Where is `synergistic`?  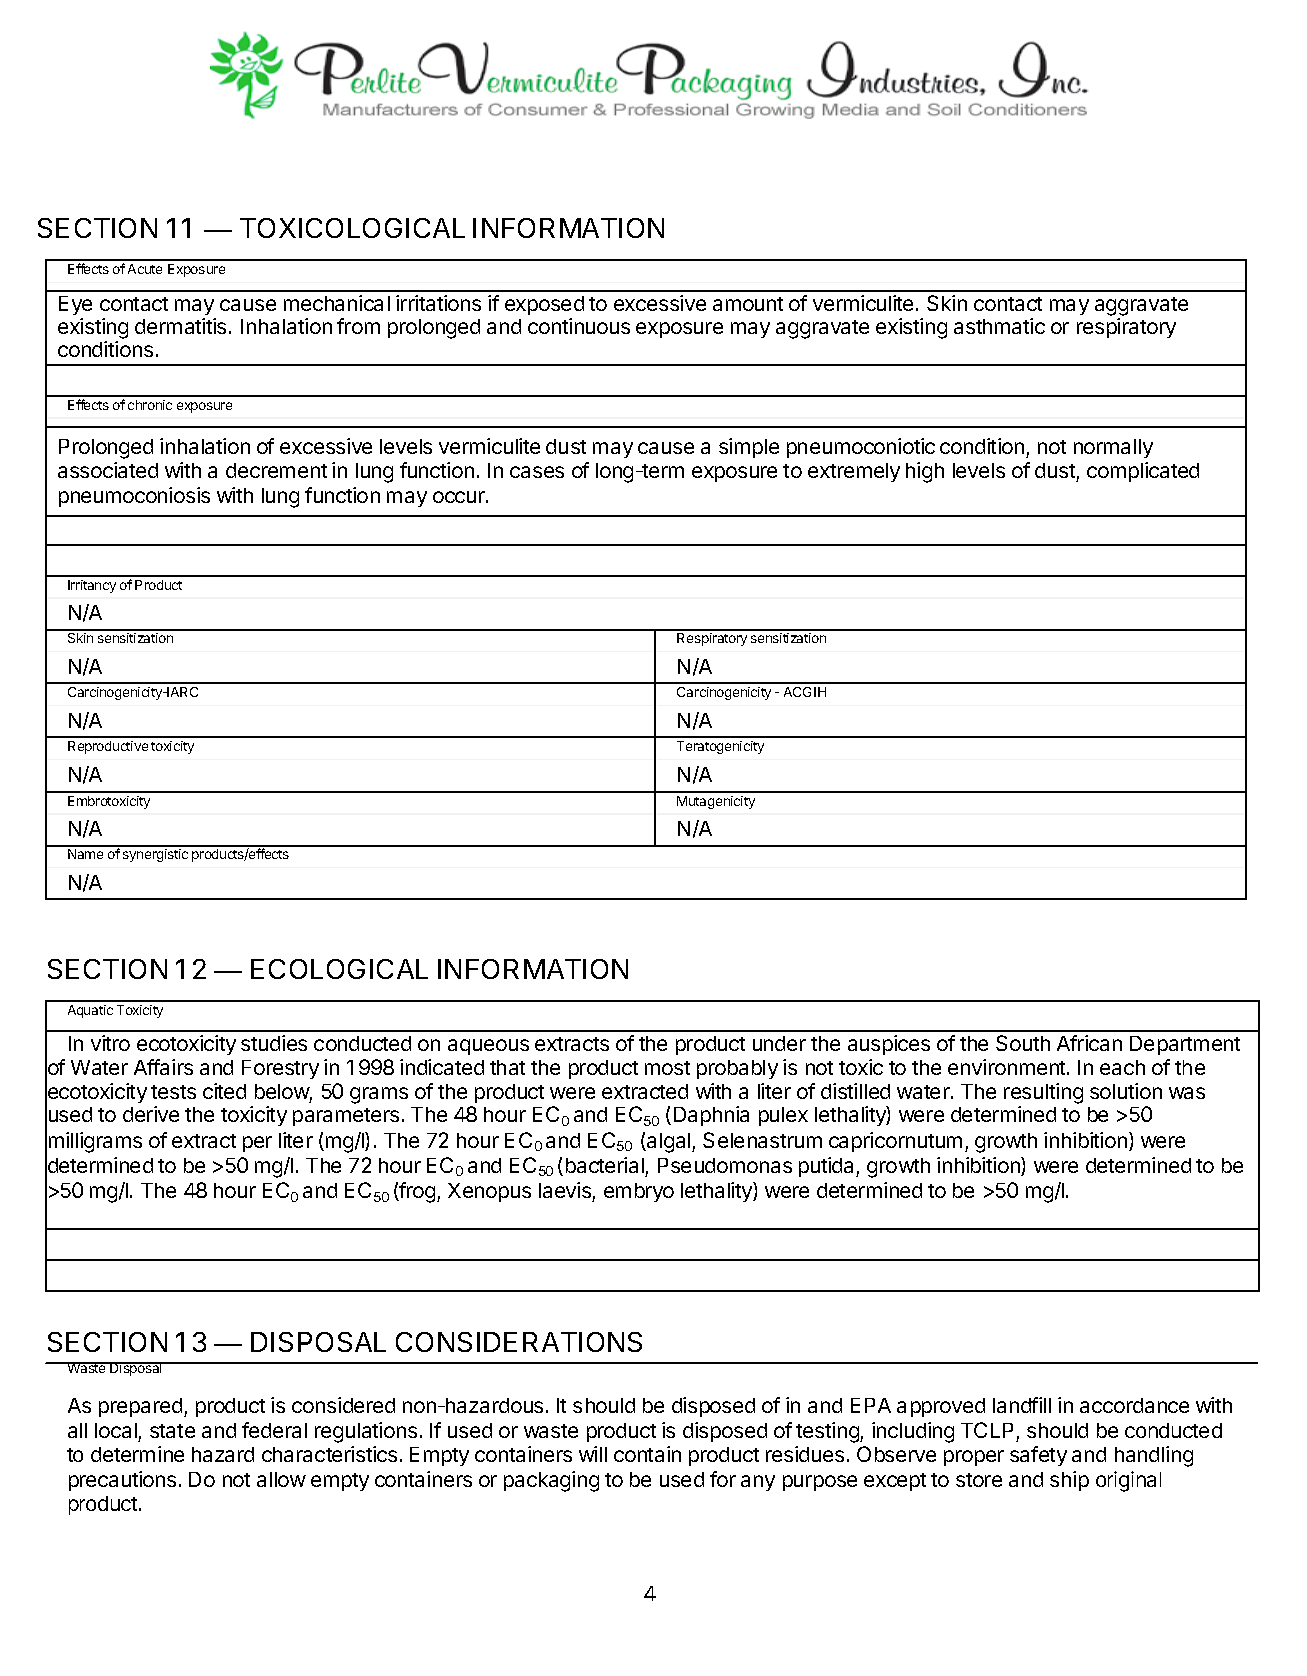
synergistic is located at coordinates (155, 855).
